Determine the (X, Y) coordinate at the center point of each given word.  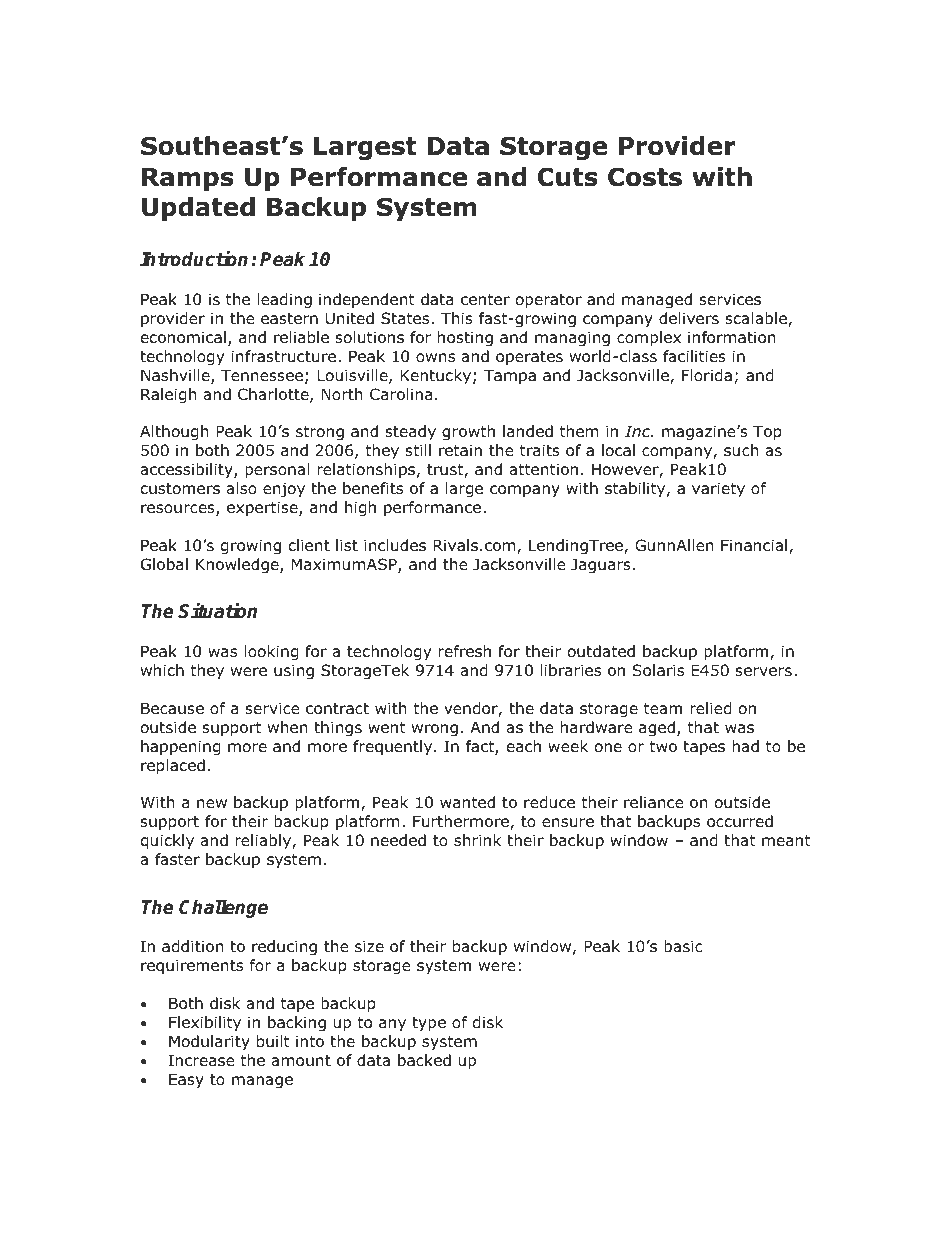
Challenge (223, 908)
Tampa (510, 376)
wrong (435, 730)
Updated (198, 209)
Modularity (209, 1042)
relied (711, 708)
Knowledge (238, 565)
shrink (477, 840)
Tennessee (262, 375)
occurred (740, 821)
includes (395, 545)
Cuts (567, 177)
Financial (754, 545)
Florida (707, 375)
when (288, 727)
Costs (645, 177)
